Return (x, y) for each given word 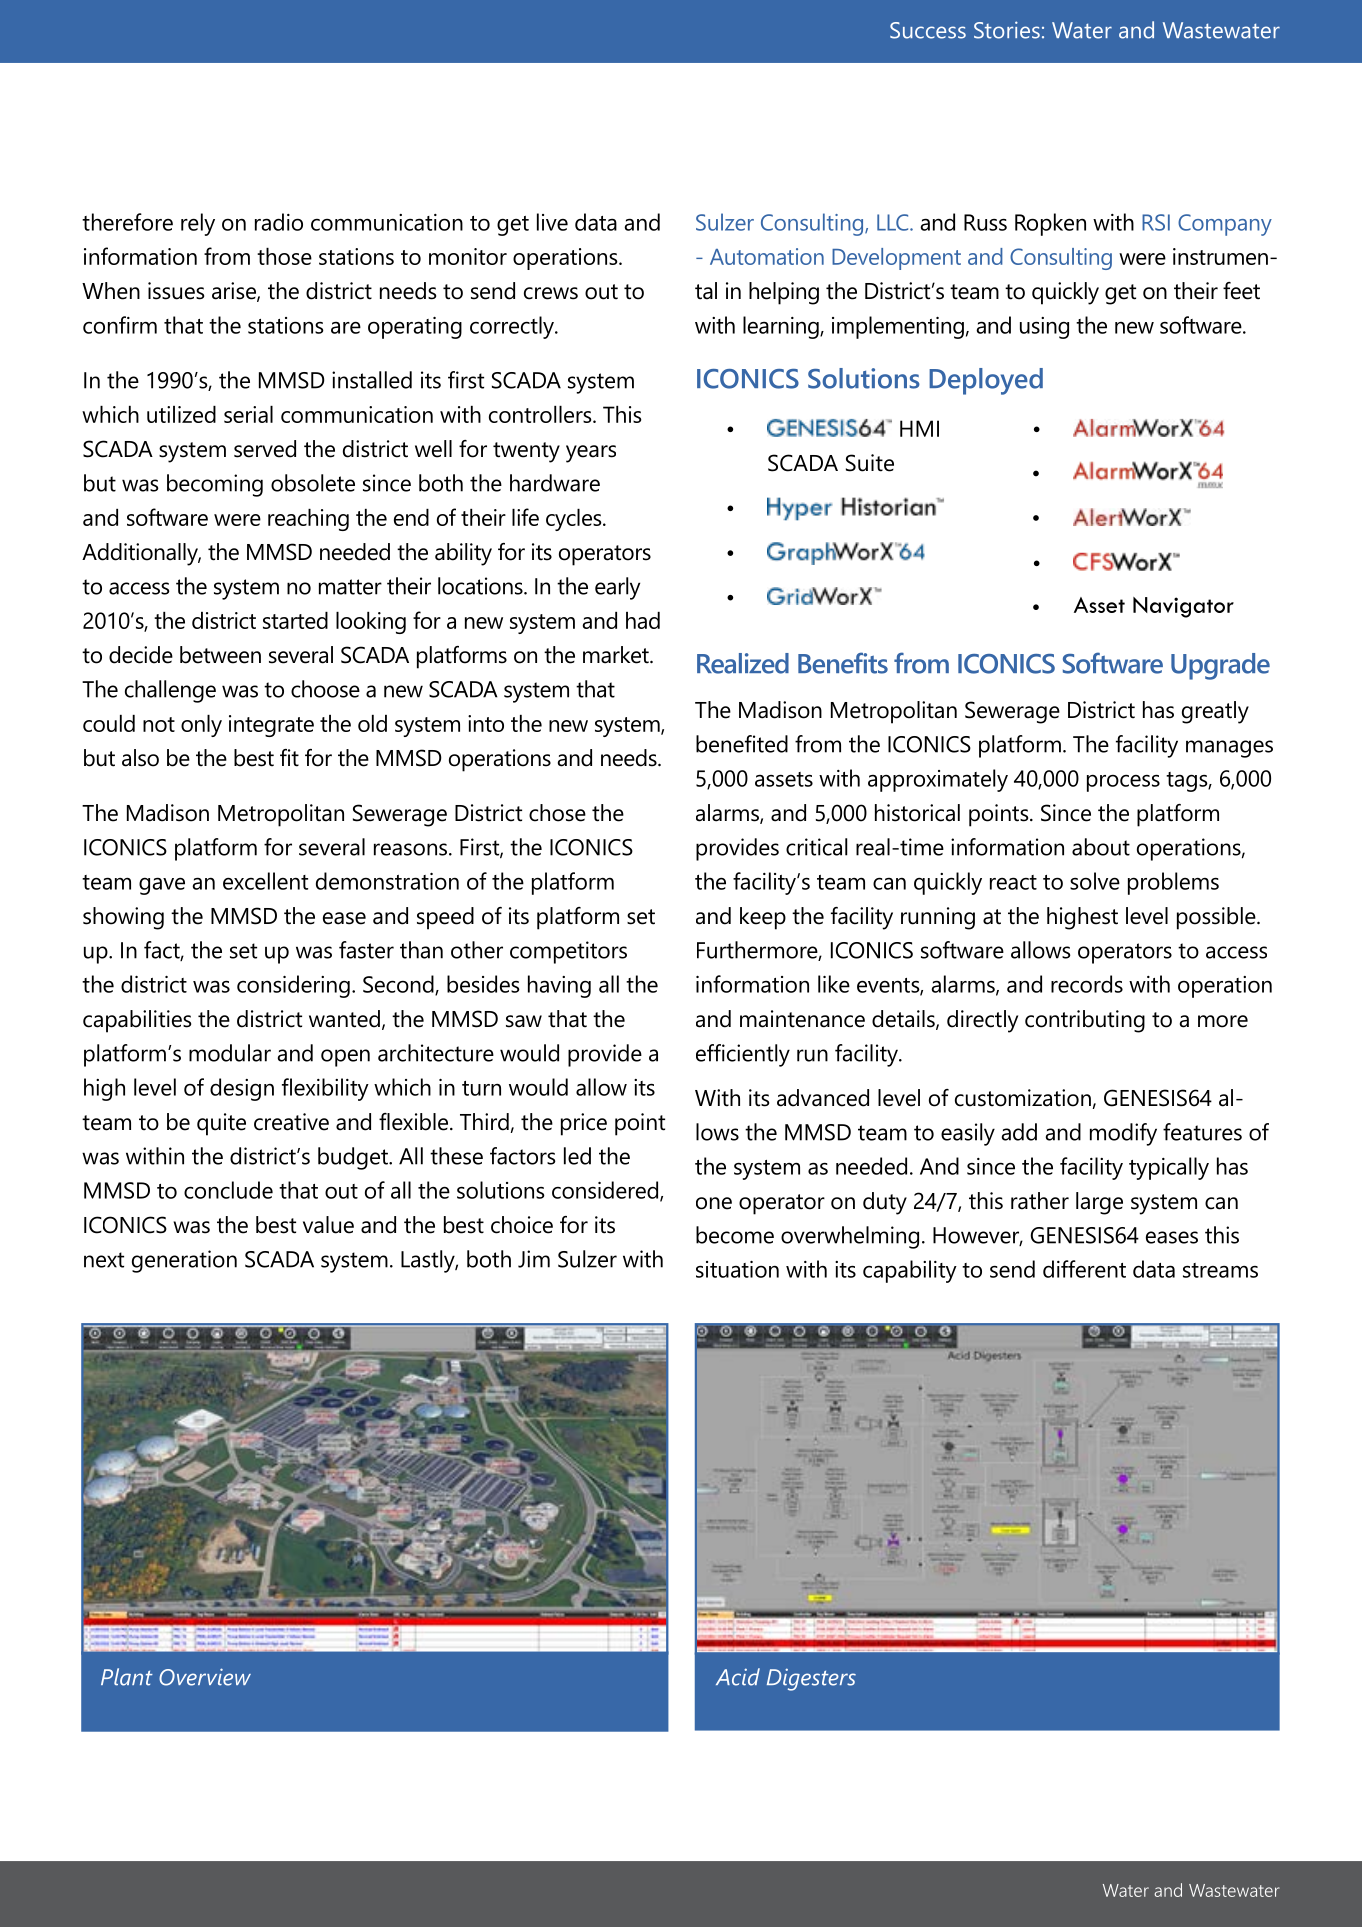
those (284, 256)
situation (737, 1269)
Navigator (1183, 607)
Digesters (811, 1679)
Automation (767, 256)
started (295, 620)
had (643, 620)
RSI (1156, 222)
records (1087, 984)
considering (293, 986)
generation (184, 1261)
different (1084, 1269)
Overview (205, 1677)
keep (763, 918)
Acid (738, 1677)
